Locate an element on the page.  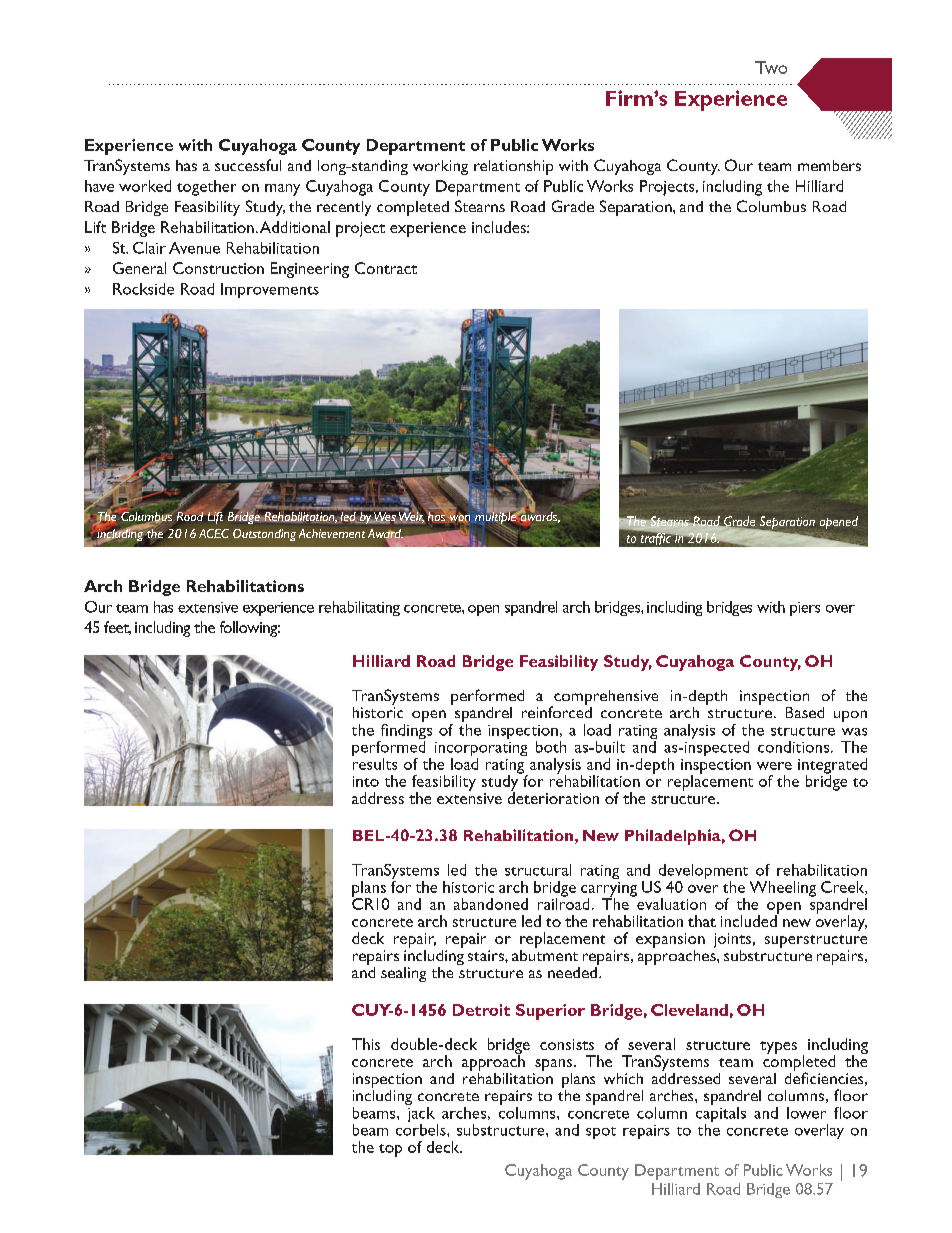
Wheeling is located at coordinates (783, 889).
